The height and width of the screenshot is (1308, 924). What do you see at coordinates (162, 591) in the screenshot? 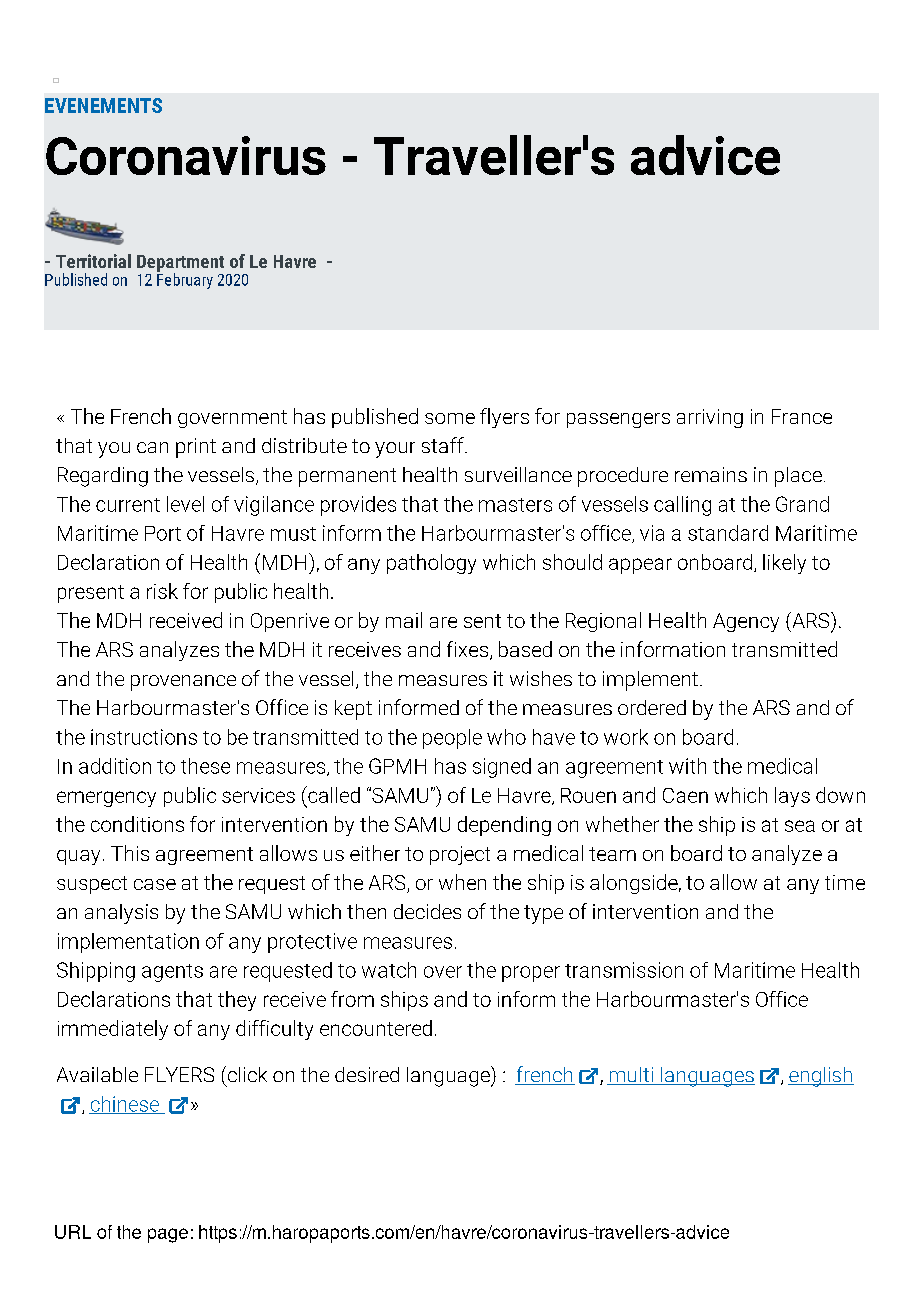
I see `risk` at bounding box center [162, 591].
